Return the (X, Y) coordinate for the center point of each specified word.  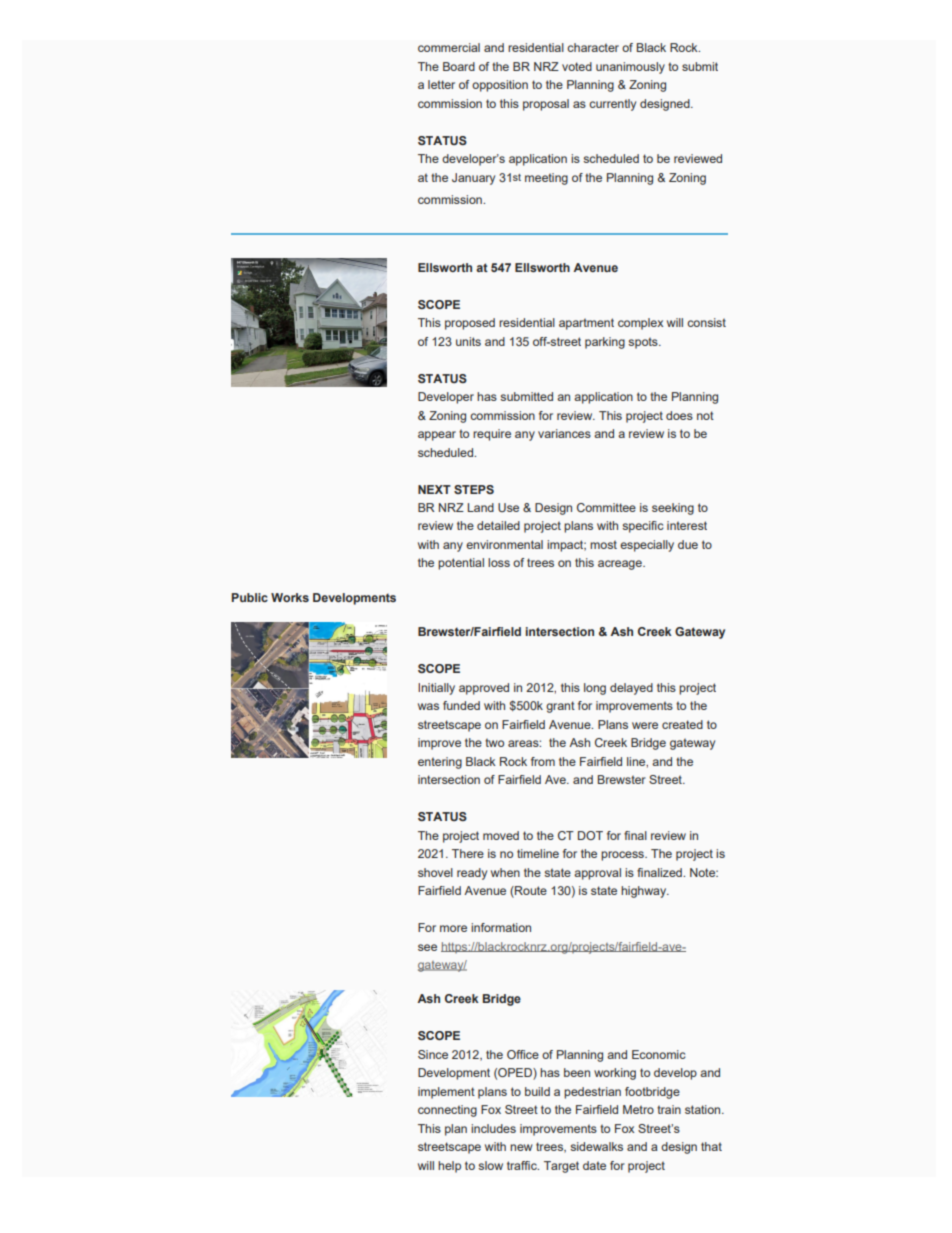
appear (437, 436)
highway (645, 892)
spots (644, 343)
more (453, 928)
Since (433, 1054)
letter (441, 84)
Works (290, 597)
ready (472, 874)
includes (493, 1128)
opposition (500, 86)
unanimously (630, 68)
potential (461, 564)
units (468, 341)
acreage (621, 565)
